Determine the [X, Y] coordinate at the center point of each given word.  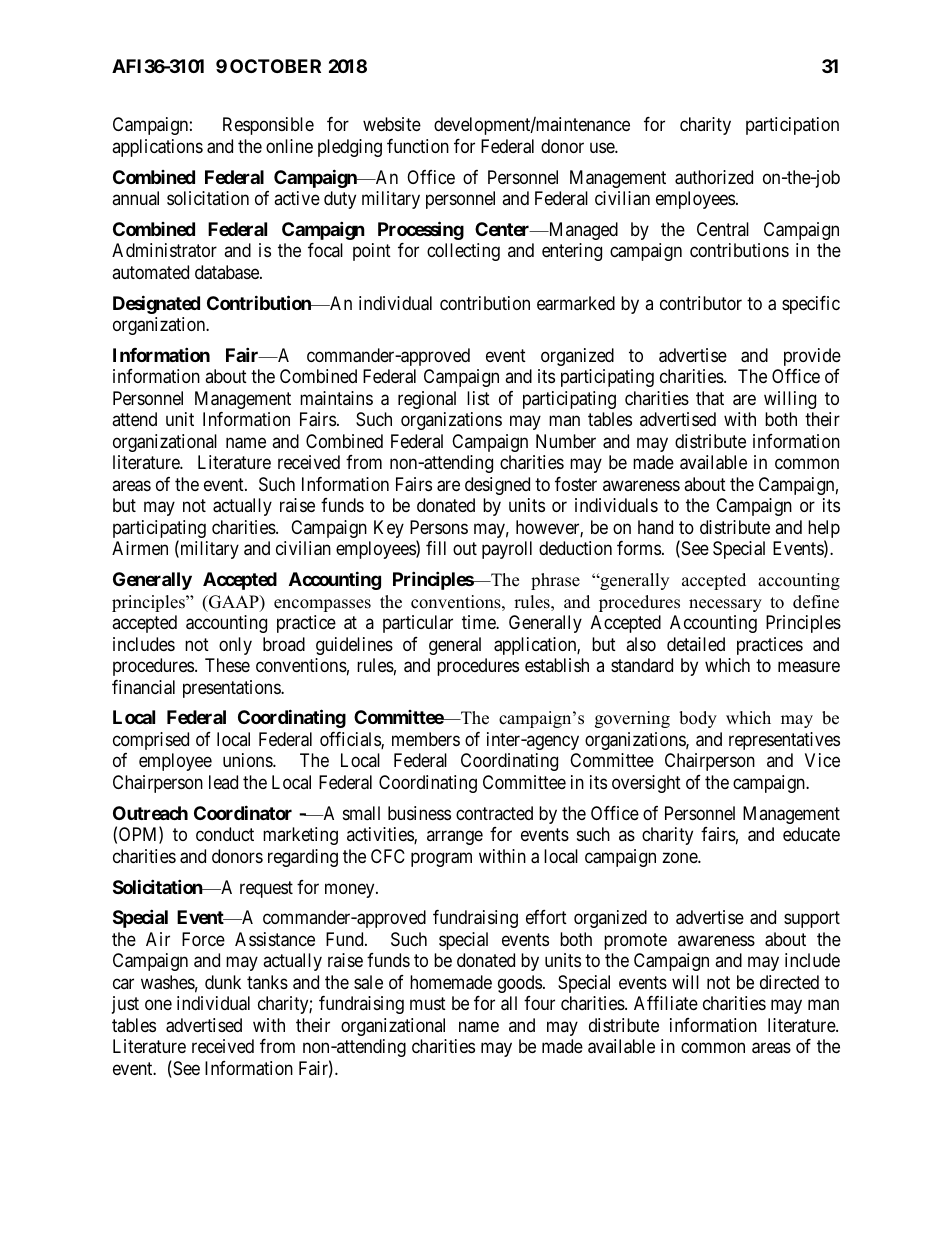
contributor [701, 303]
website [392, 124]
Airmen [140, 548]
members [426, 739]
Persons [439, 527]
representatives [784, 741]
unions [248, 760]
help [824, 530]
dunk [223, 982]
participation [792, 126]
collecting [463, 252]
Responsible [268, 126]
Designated [156, 304]
